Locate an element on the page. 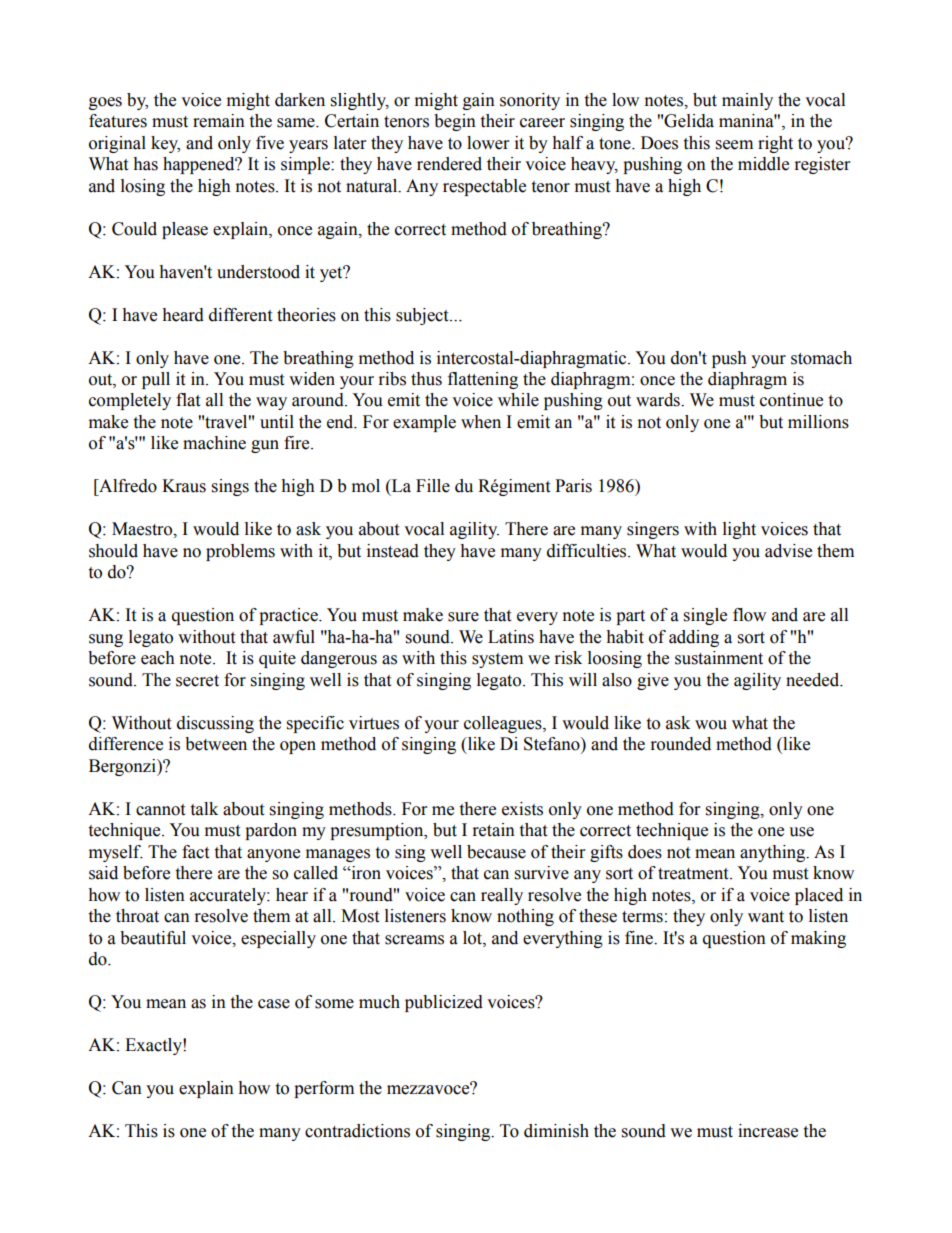 The width and height of the image is (952, 1233). thus is located at coordinates (426, 379).
